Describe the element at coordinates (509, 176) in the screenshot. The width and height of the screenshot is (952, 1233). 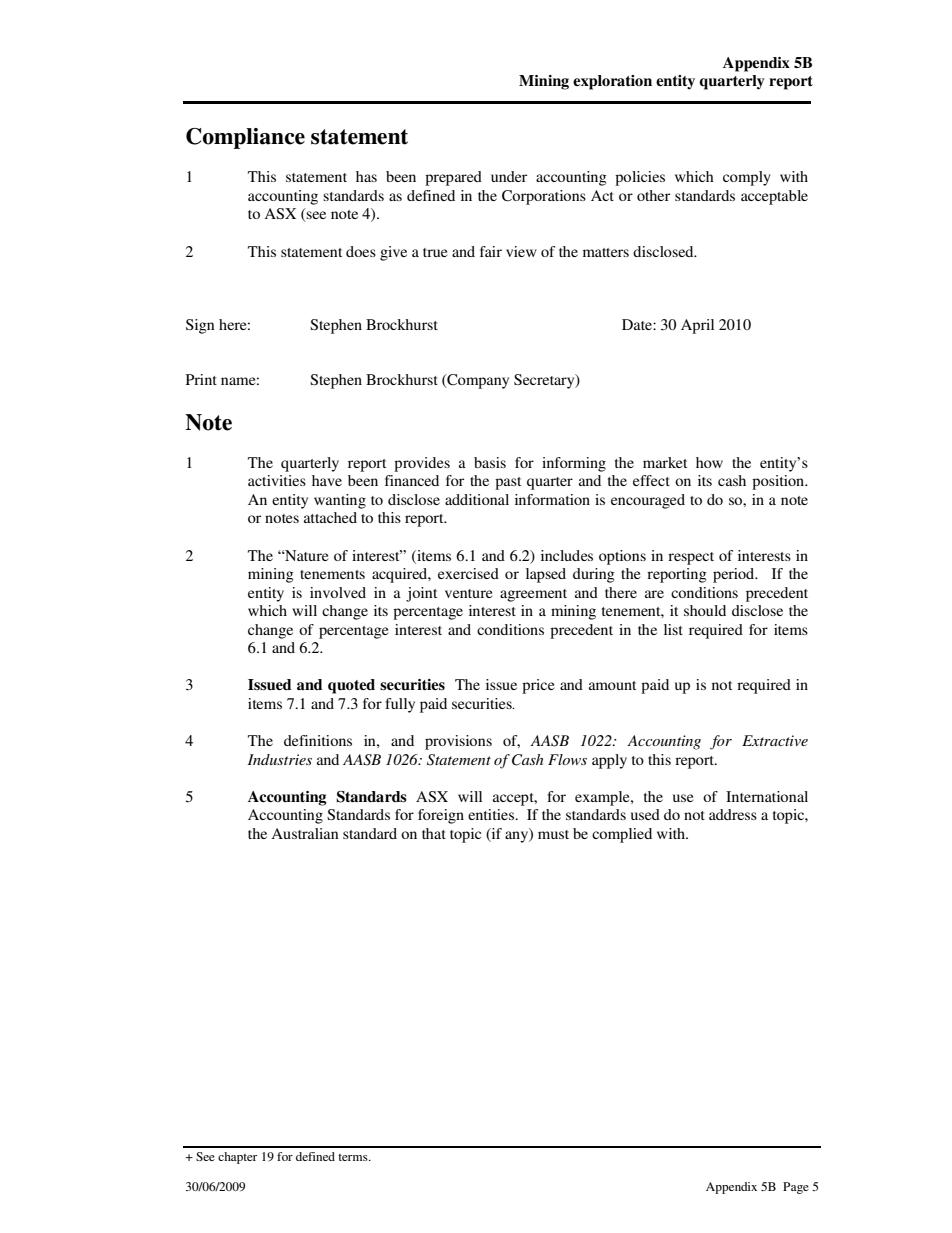
I see `under` at that location.
